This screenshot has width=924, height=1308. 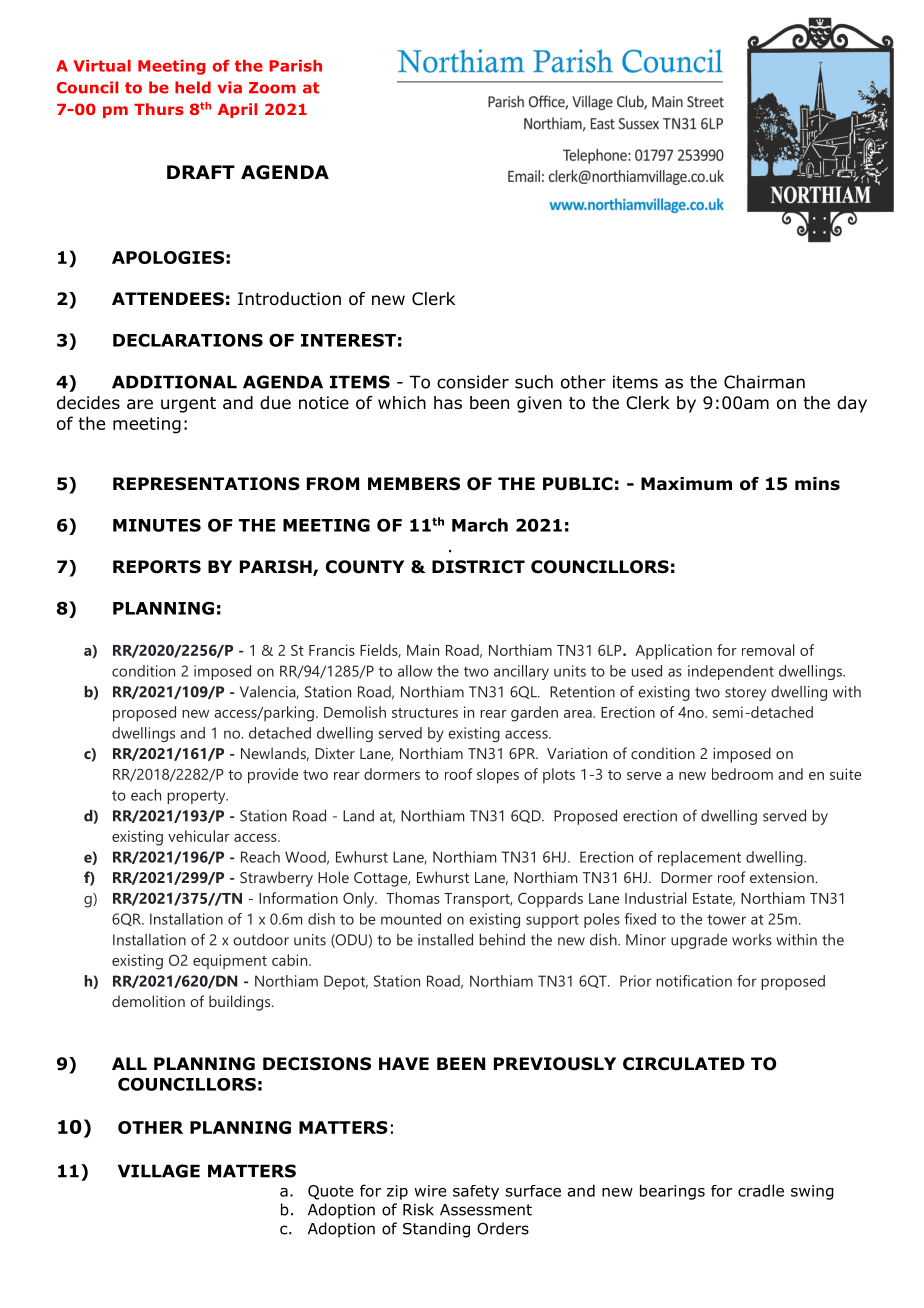 I want to click on VILLAGE, so click(x=159, y=1171).
